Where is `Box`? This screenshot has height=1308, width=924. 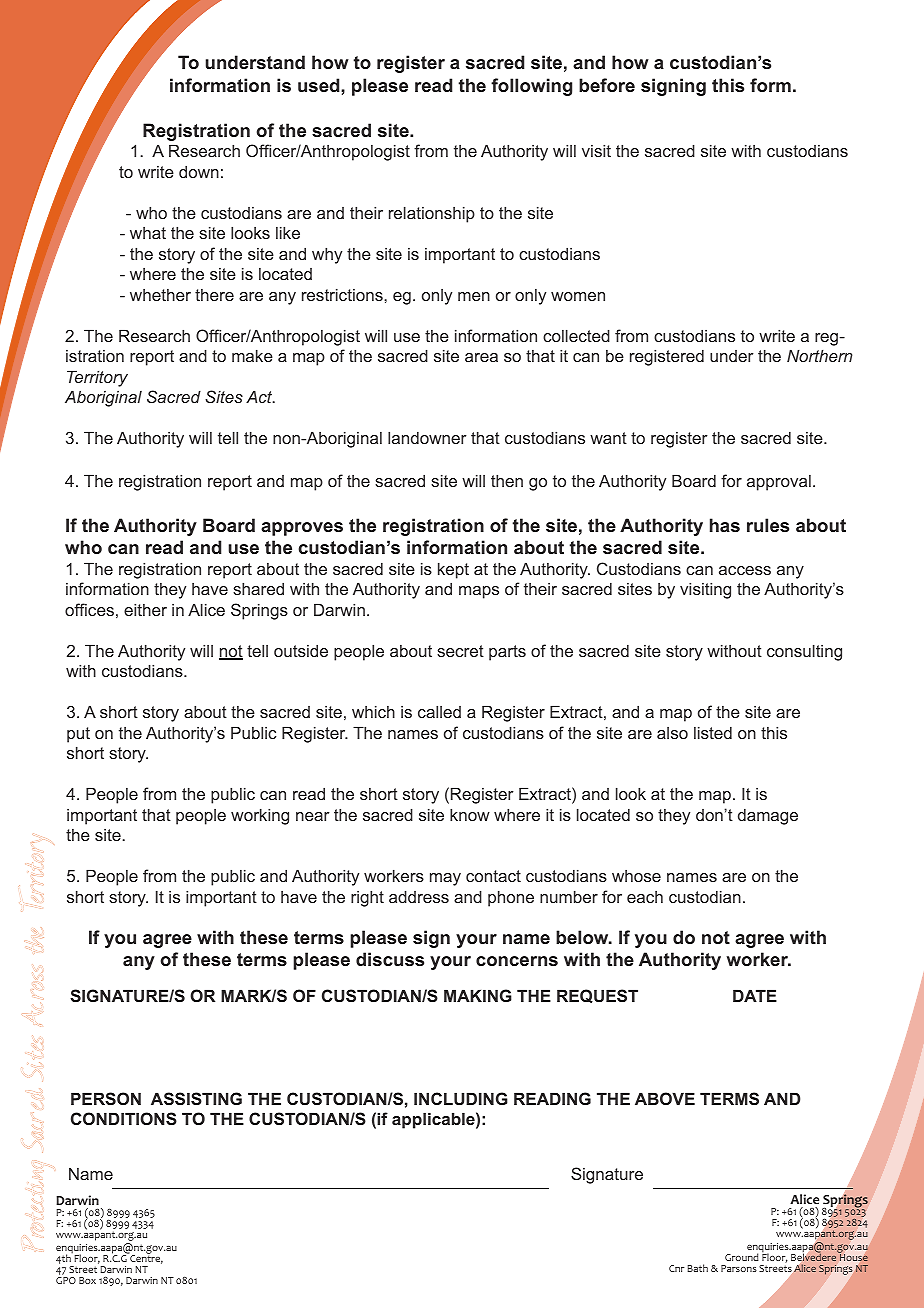 Box is located at coordinates (87, 1280).
